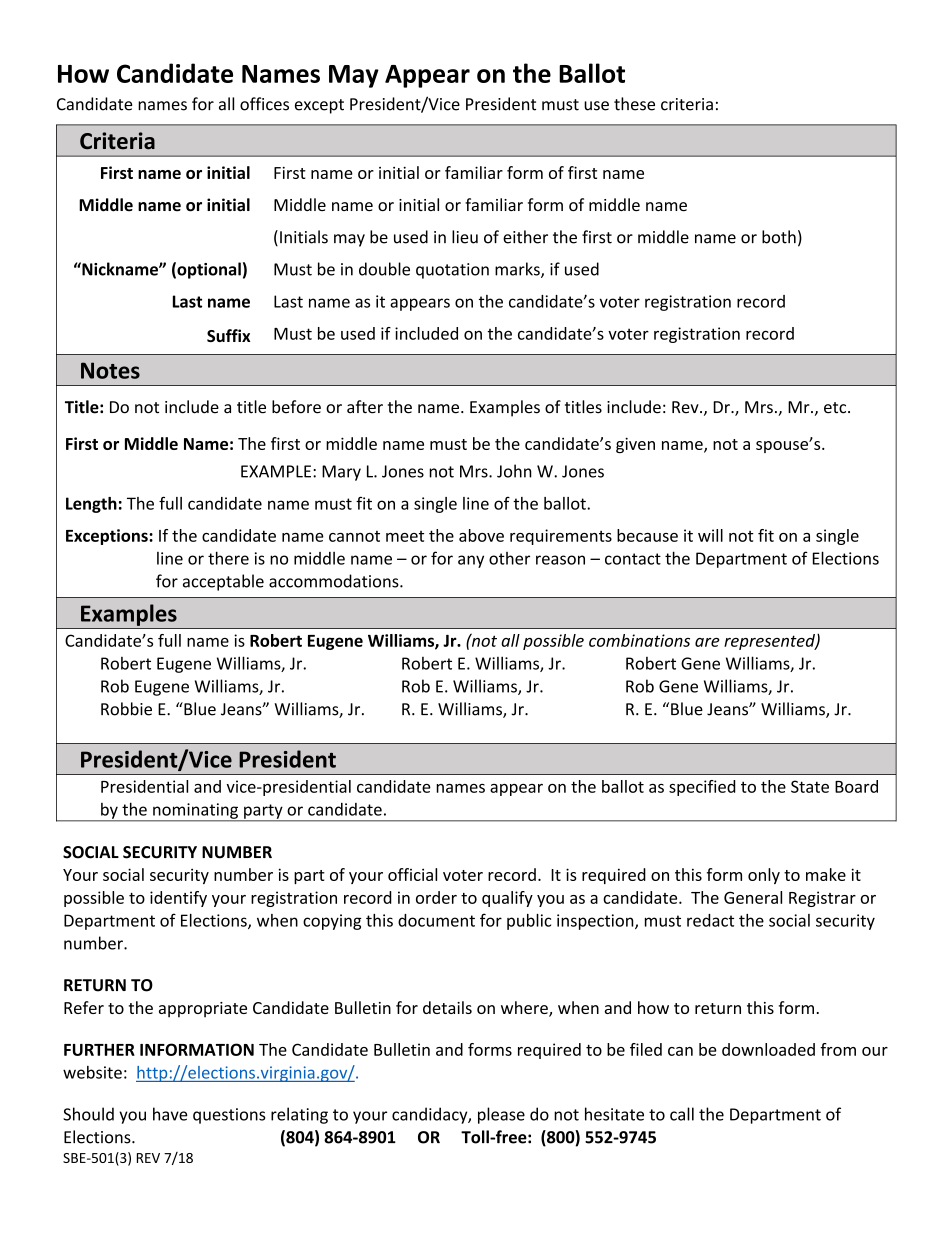 This screenshot has width=952, height=1233. What do you see at coordinates (501, 1115) in the screenshot?
I see `please` at bounding box center [501, 1115].
